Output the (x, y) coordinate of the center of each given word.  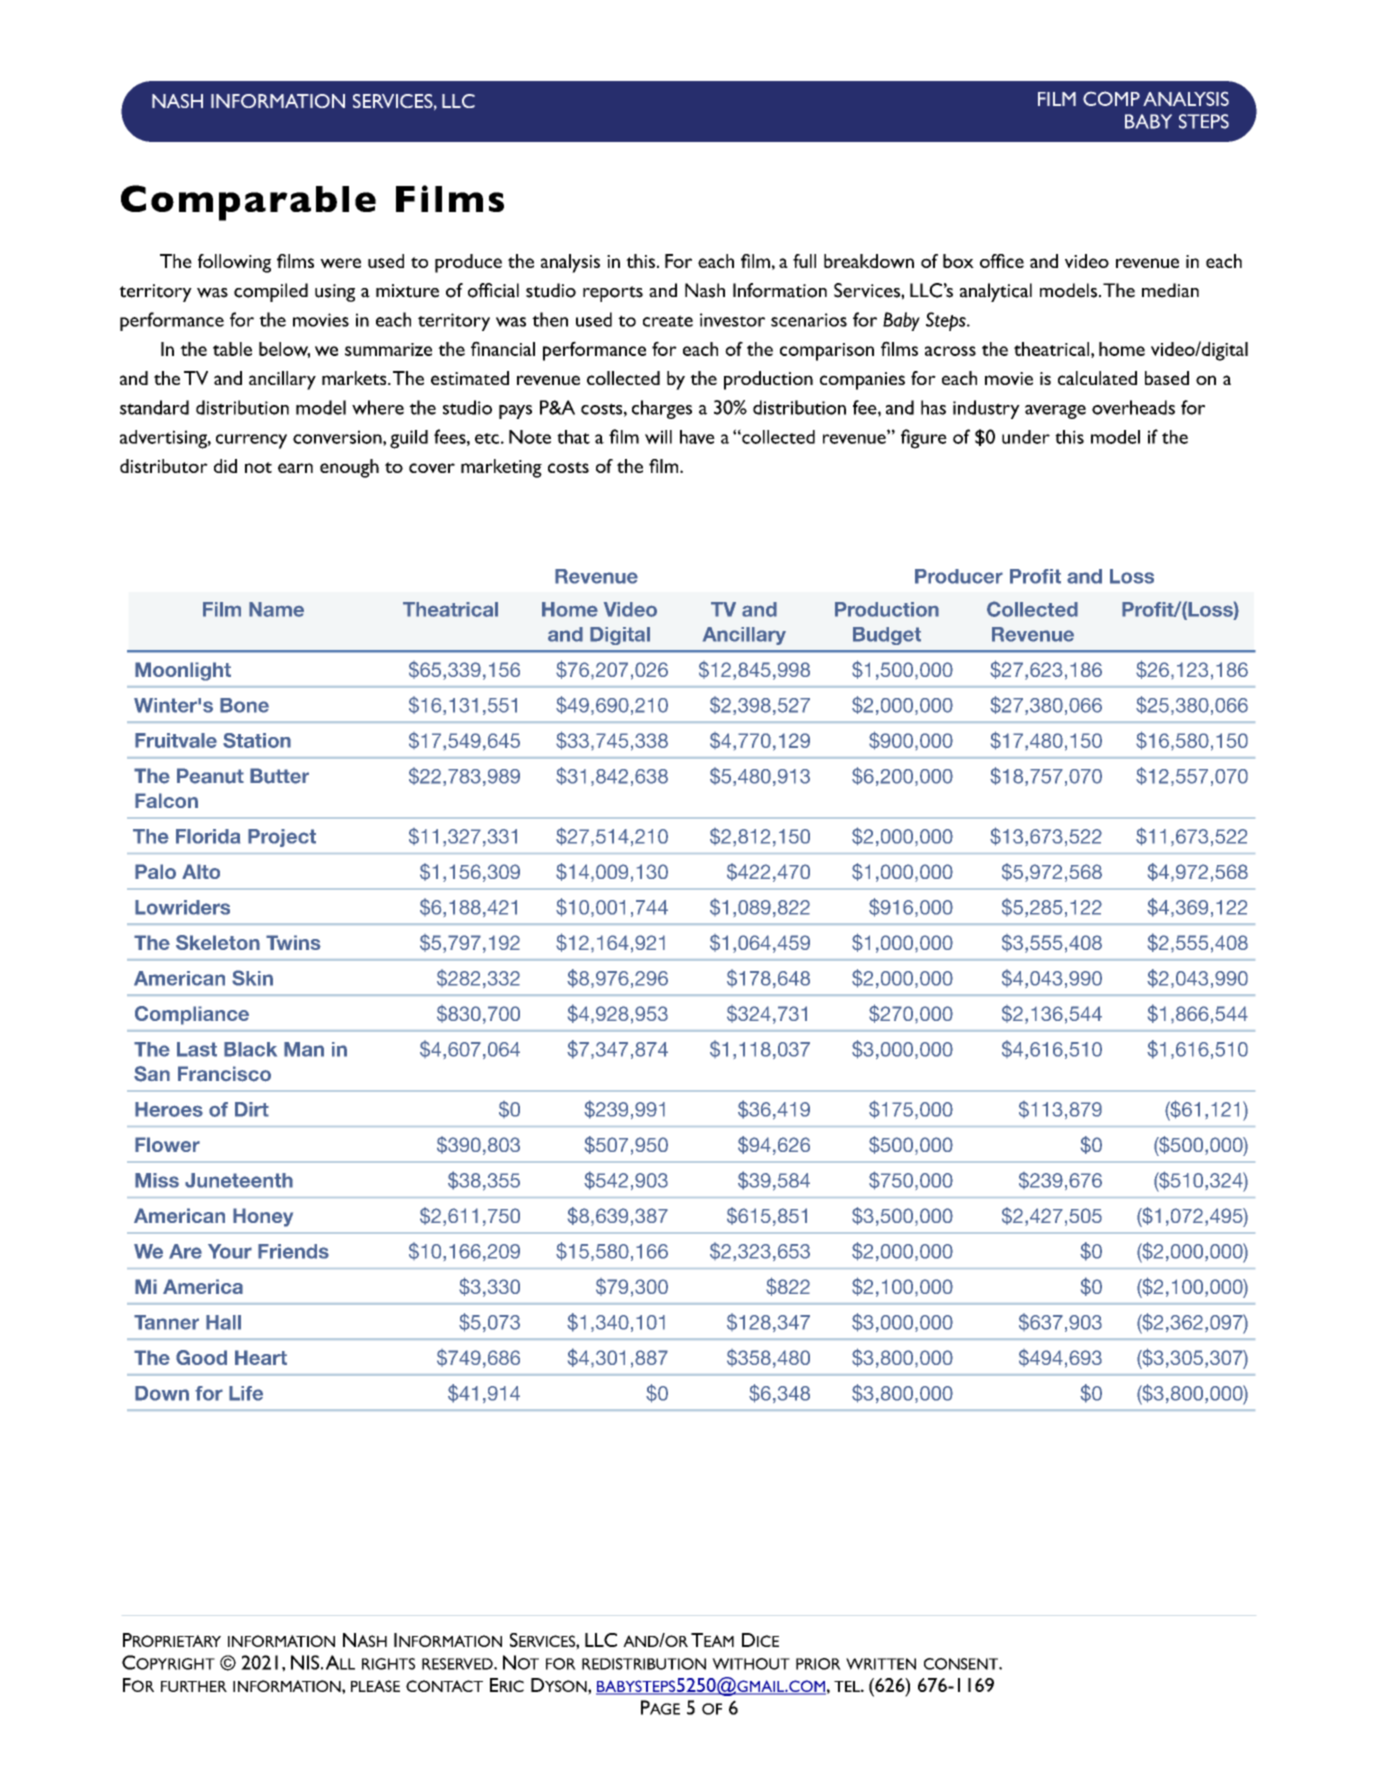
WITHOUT (751, 1664)
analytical (996, 292)
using (335, 293)
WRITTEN (881, 1664)
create (668, 321)
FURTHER (194, 1686)
